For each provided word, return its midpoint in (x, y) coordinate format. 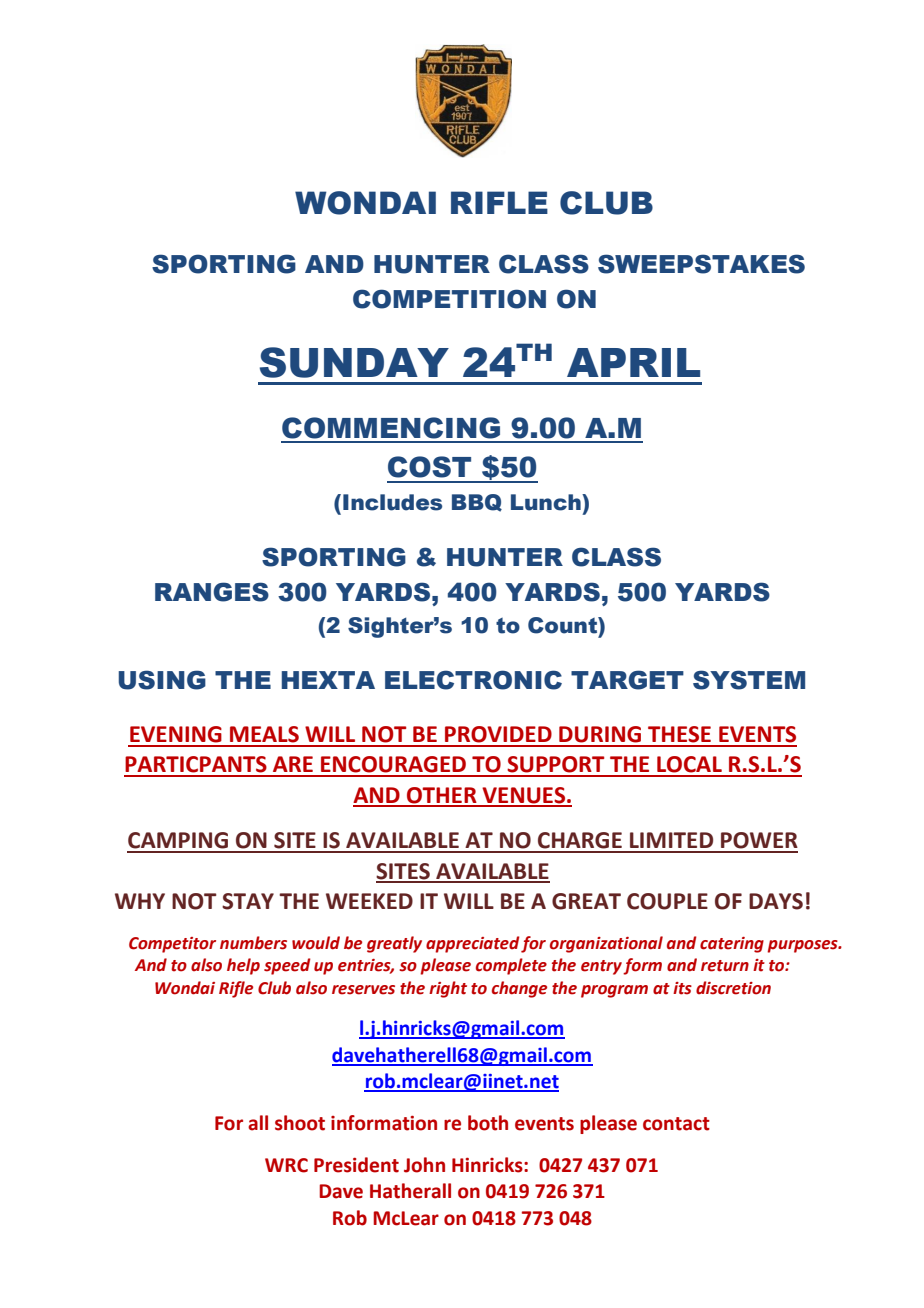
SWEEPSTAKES (701, 264)
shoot (300, 1123)
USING (162, 680)
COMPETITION (449, 299)
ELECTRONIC (473, 680)
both (488, 1123)
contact (676, 1124)
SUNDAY (354, 362)
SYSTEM (749, 680)
